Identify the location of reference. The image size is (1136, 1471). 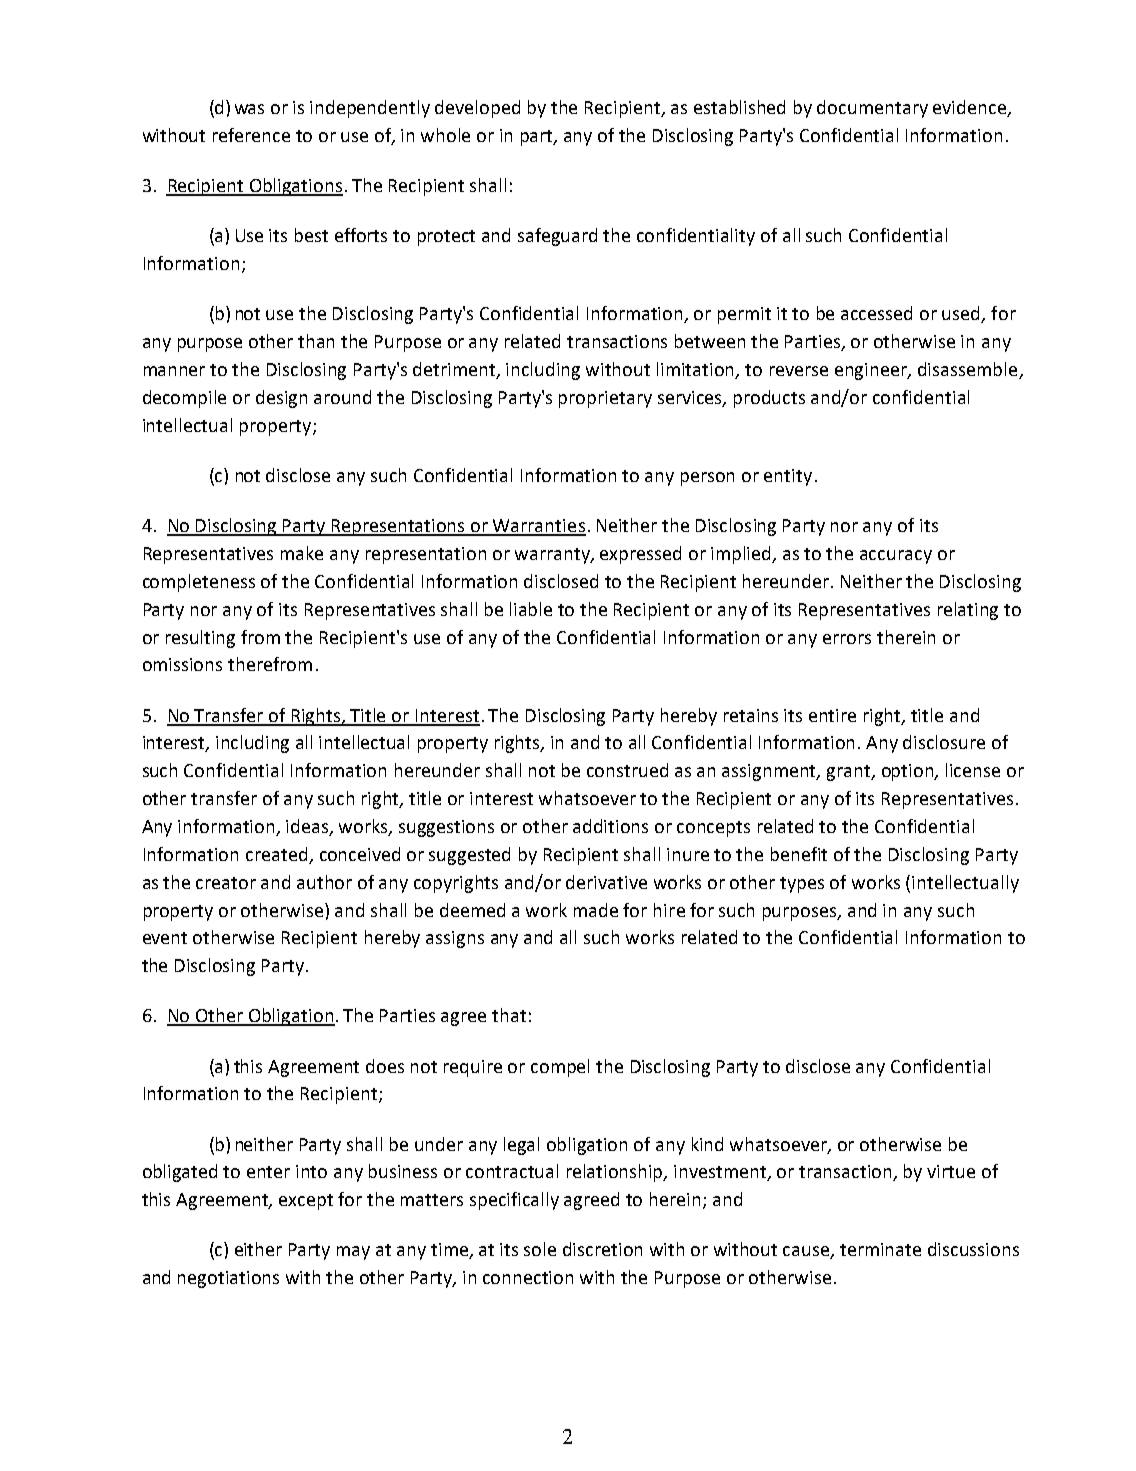
(251, 135).
